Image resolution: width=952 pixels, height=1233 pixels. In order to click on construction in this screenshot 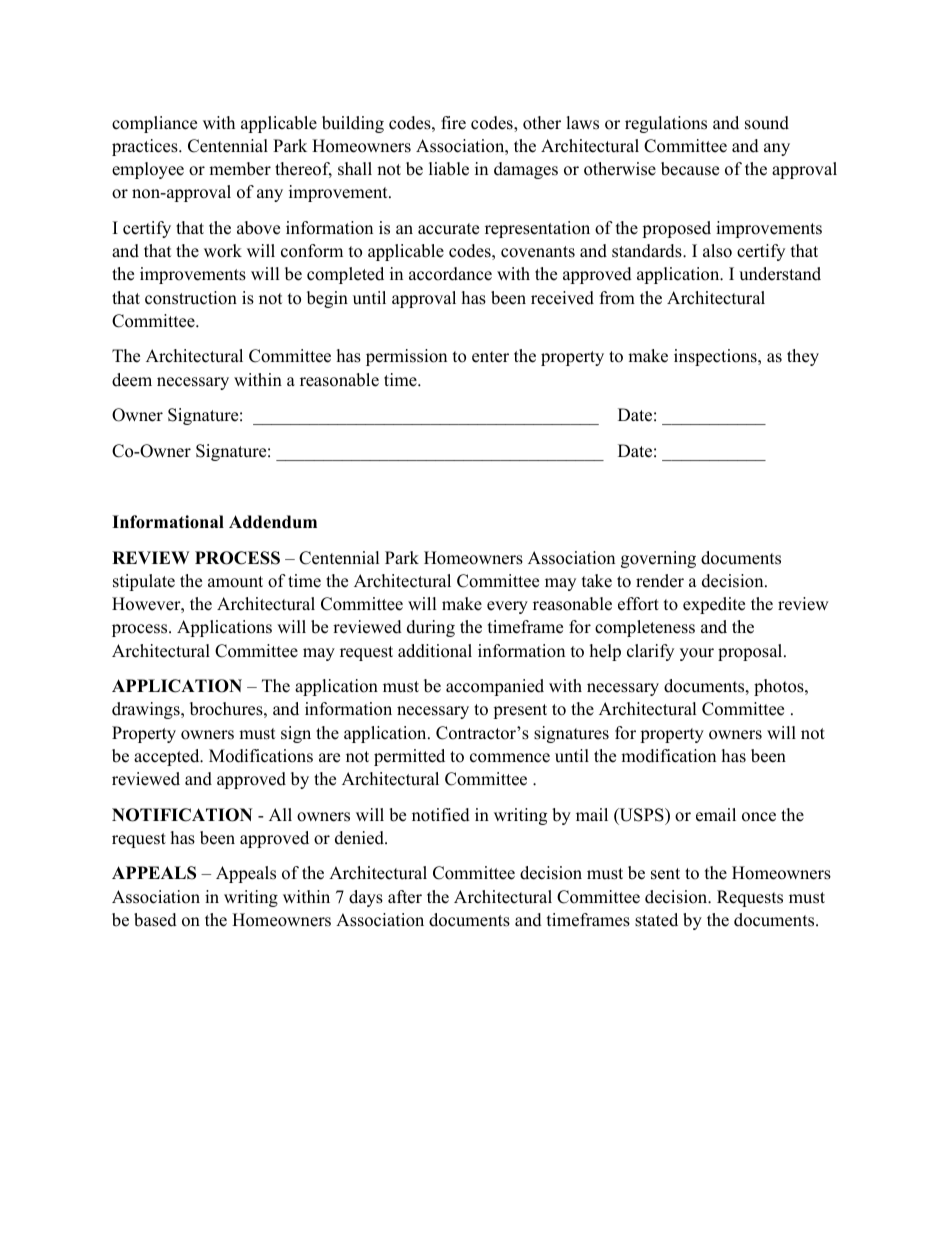, I will do `click(191, 298)`.
